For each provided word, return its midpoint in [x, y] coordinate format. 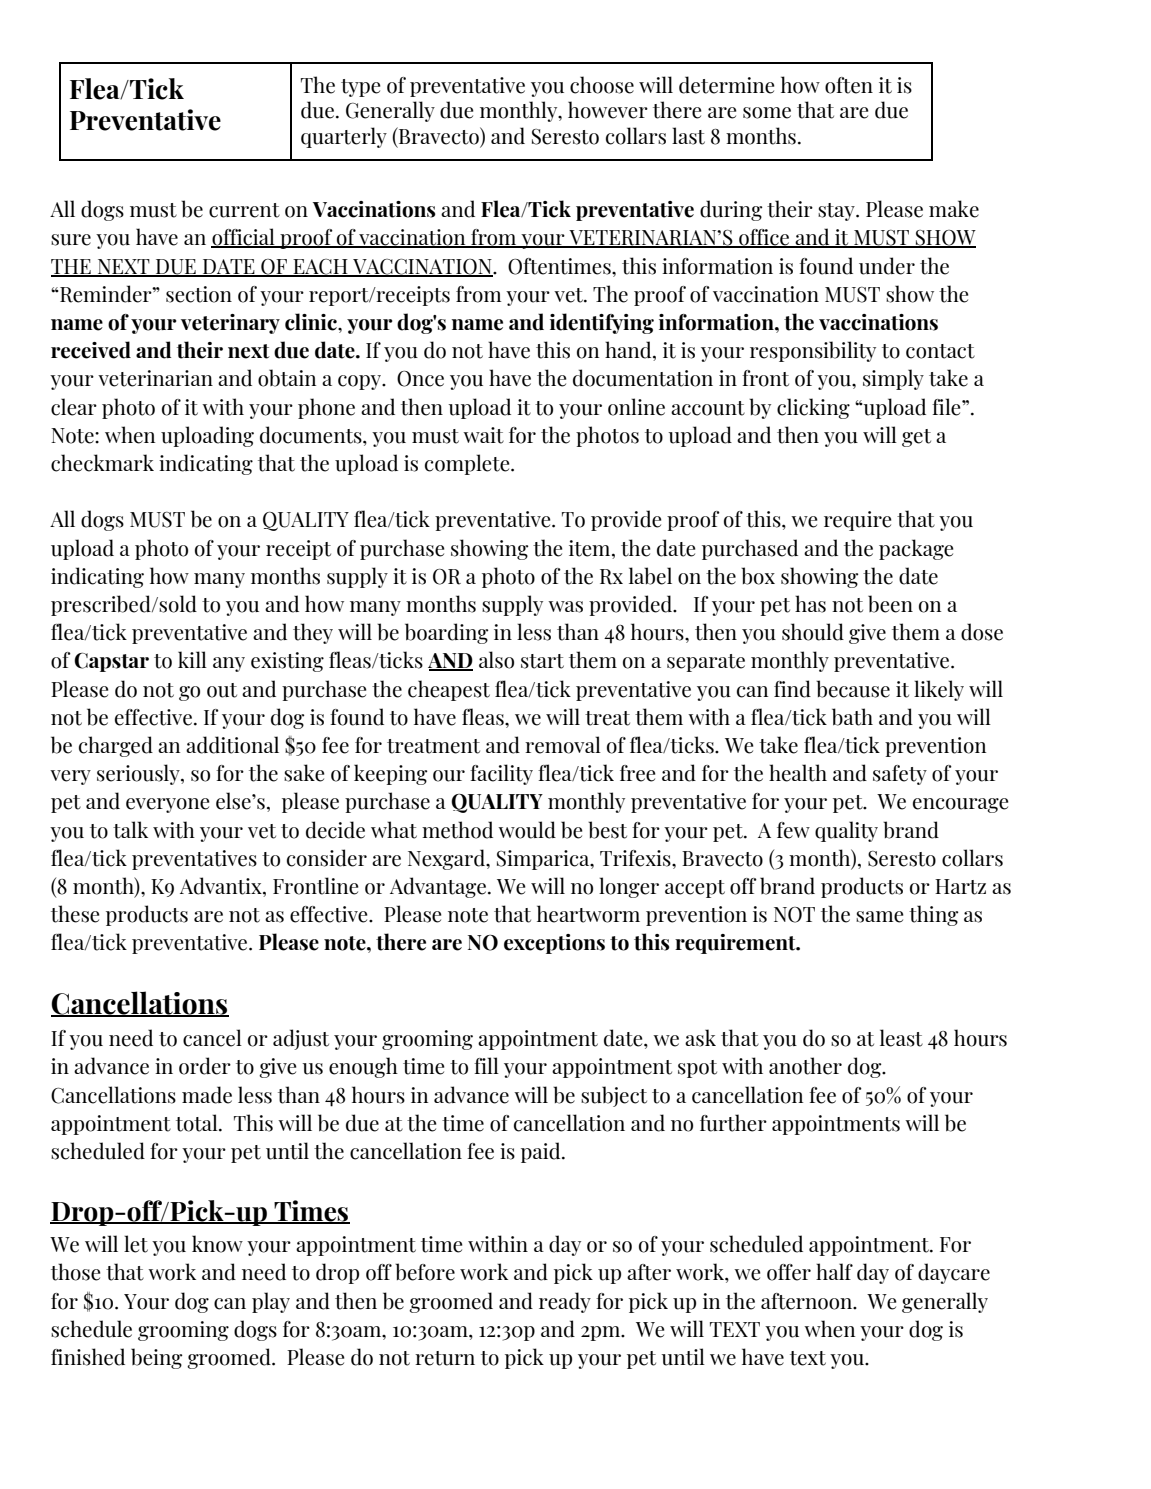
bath [852, 717]
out [222, 690]
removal [563, 745]
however [608, 110]
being [156, 1358]
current [244, 210]
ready [565, 1302]
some [767, 113]
